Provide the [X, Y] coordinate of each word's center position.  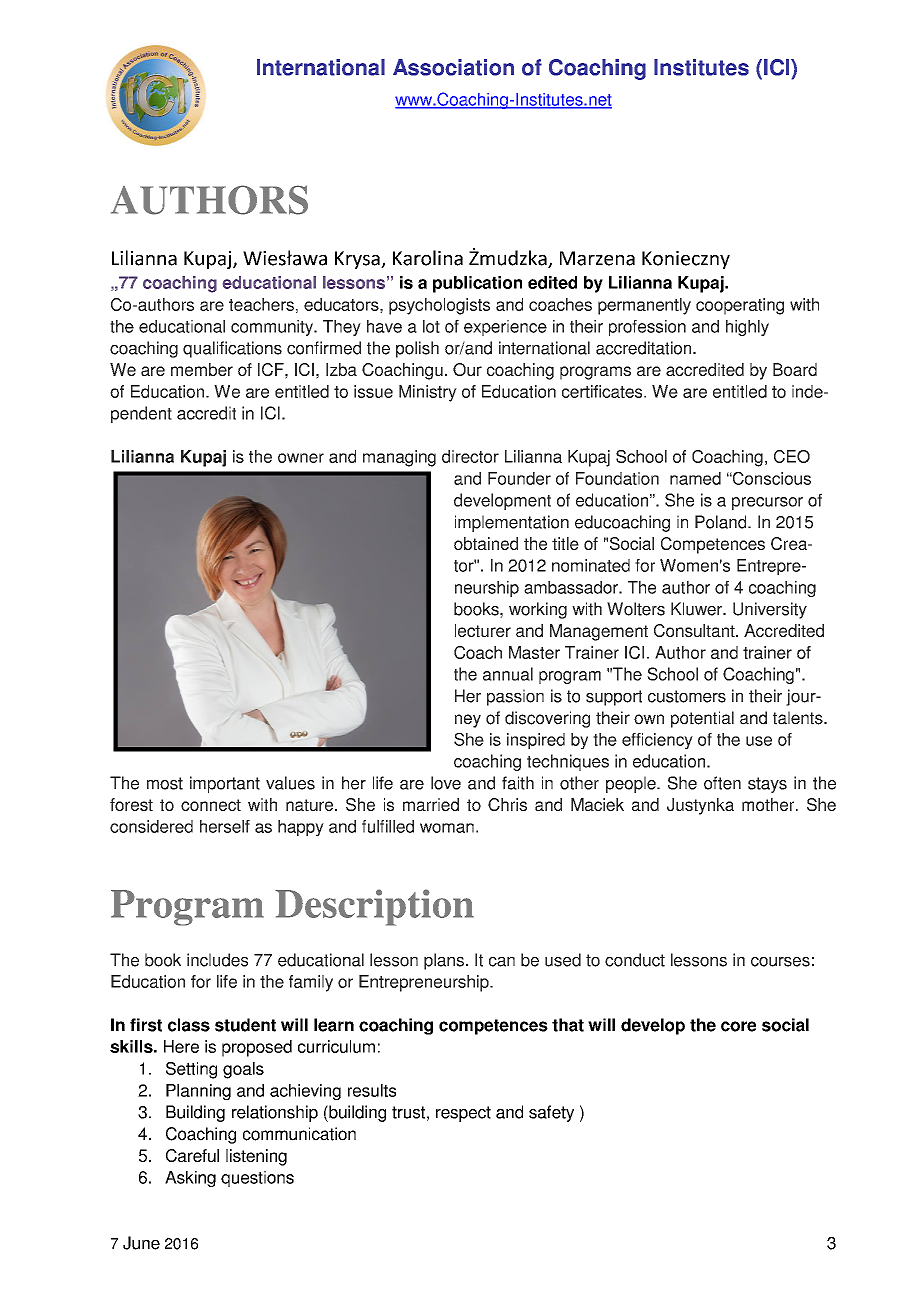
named [695, 478]
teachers [261, 304]
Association [453, 67]
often [722, 783]
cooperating [740, 306]
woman [447, 828]
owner [301, 458]
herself [225, 826]
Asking [190, 1179]
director [470, 456]
